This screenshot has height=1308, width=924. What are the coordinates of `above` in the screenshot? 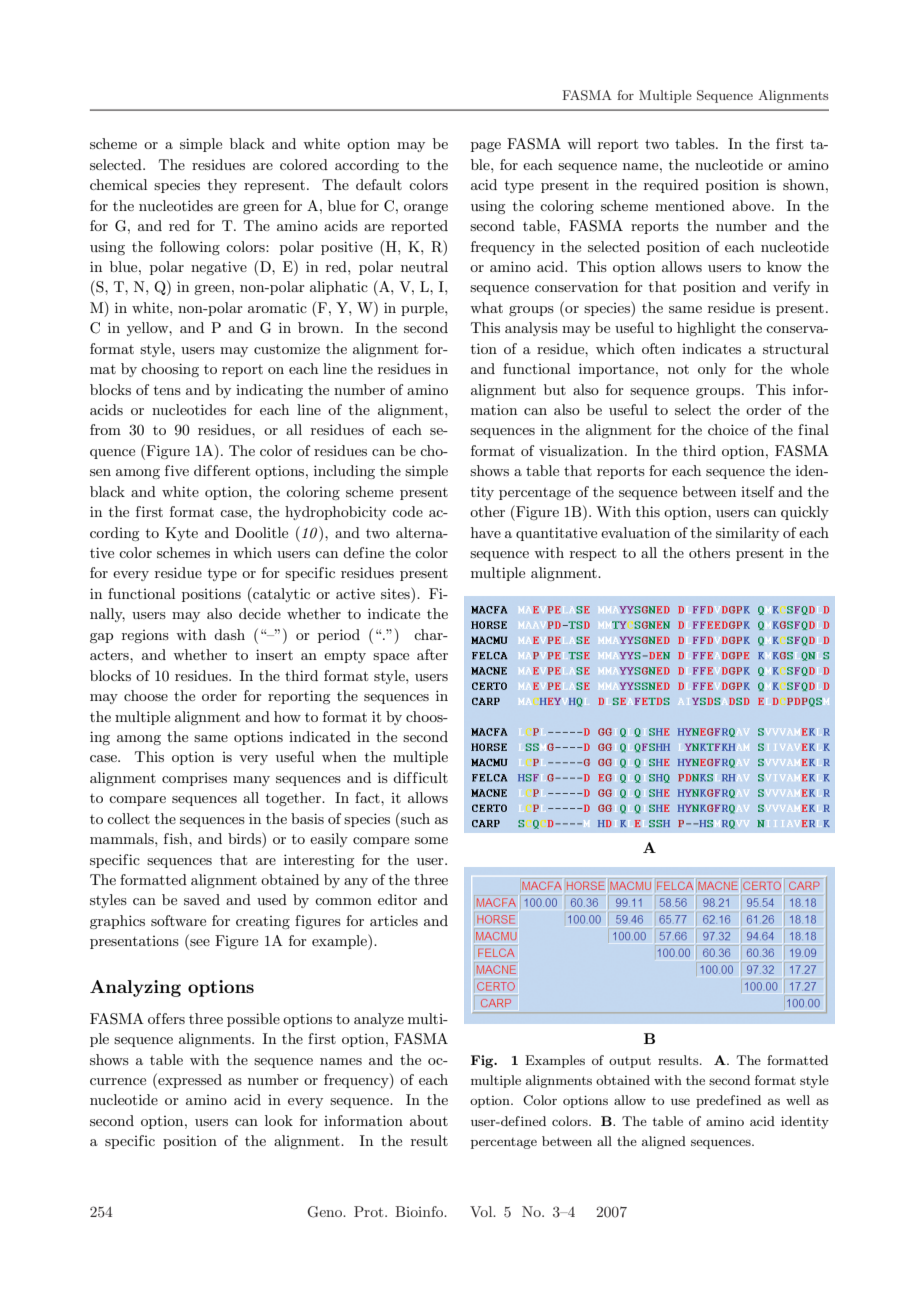 It's located at (752, 205).
